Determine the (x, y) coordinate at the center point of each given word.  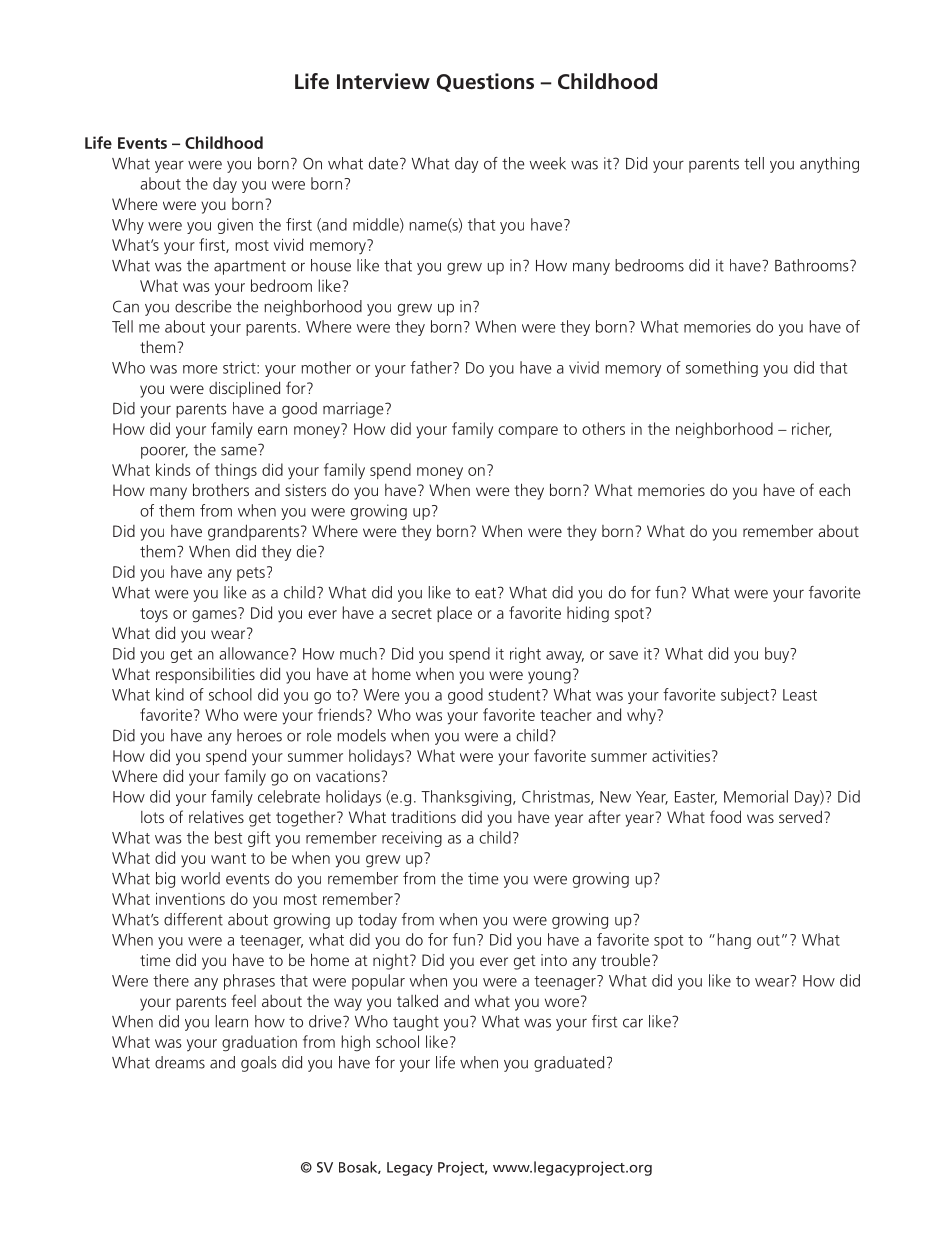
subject (746, 696)
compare (528, 432)
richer (811, 429)
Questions (485, 82)
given (235, 226)
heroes (259, 735)
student (515, 694)
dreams (180, 1062)
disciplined (244, 389)
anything (829, 165)
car (633, 1023)
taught (416, 1023)
